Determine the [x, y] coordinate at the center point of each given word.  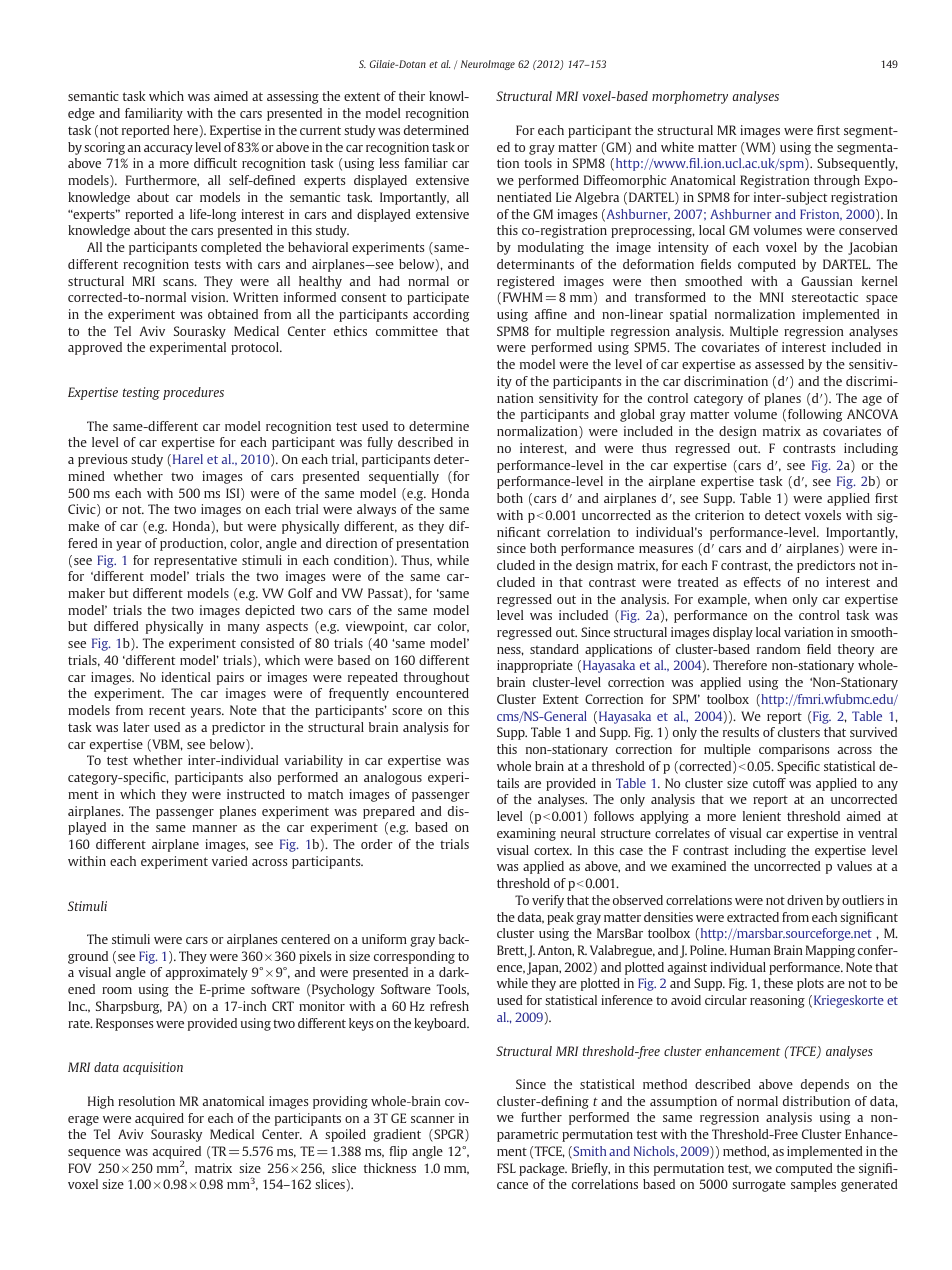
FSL [506, 1168]
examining [526, 834]
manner [214, 828]
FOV [79, 1168]
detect [783, 515]
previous [102, 460]
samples [813, 1185]
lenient [762, 816]
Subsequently [857, 164]
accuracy [168, 150]
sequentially [404, 477]
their [412, 96]
